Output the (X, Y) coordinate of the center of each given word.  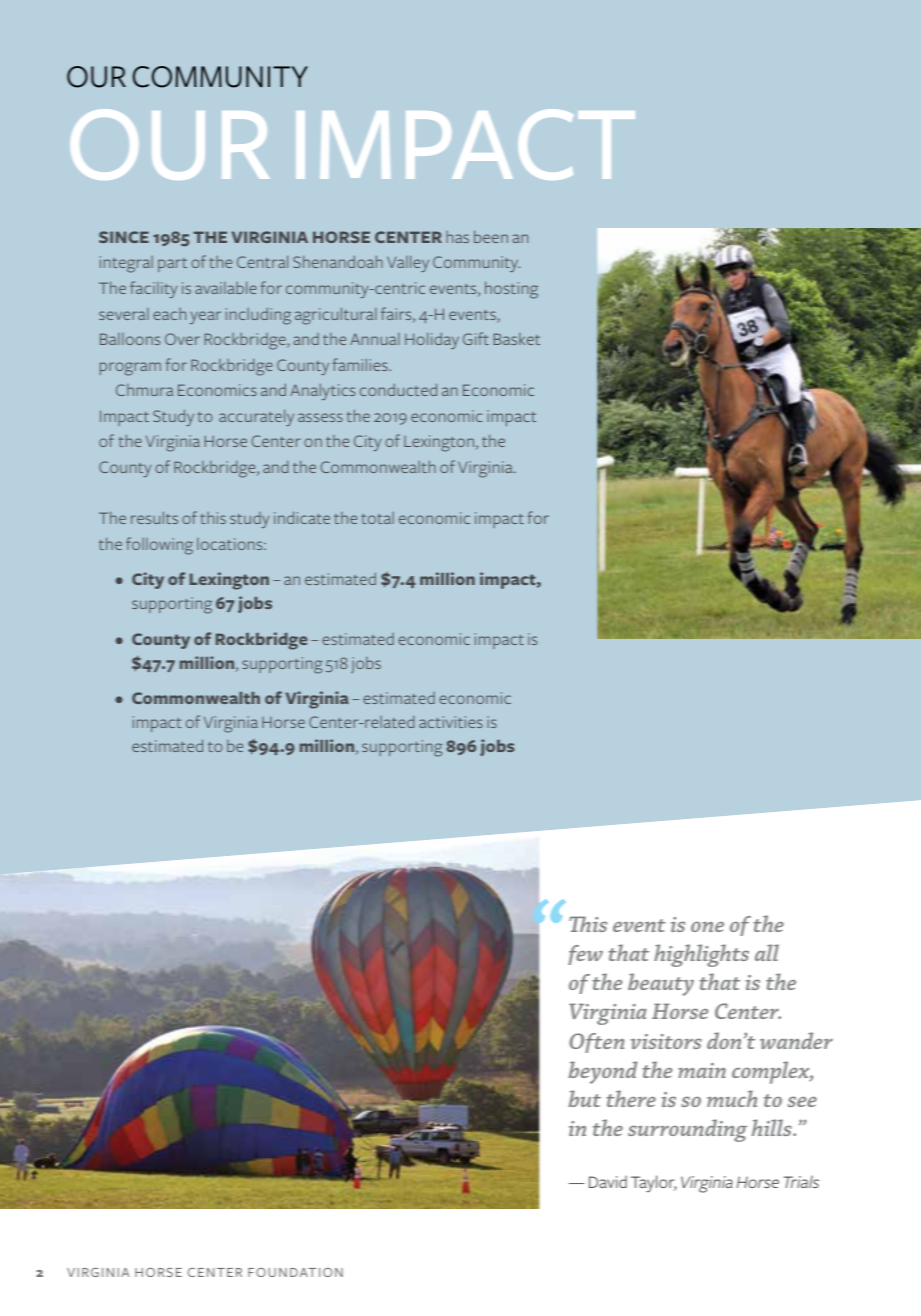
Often (596, 1043)
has (457, 237)
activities (451, 722)
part (172, 265)
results (154, 517)
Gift (476, 338)
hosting (511, 290)
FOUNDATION (295, 1272)
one (707, 927)
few (585, 955)
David (608, 1181)
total (377, 518)
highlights (701, 955)
